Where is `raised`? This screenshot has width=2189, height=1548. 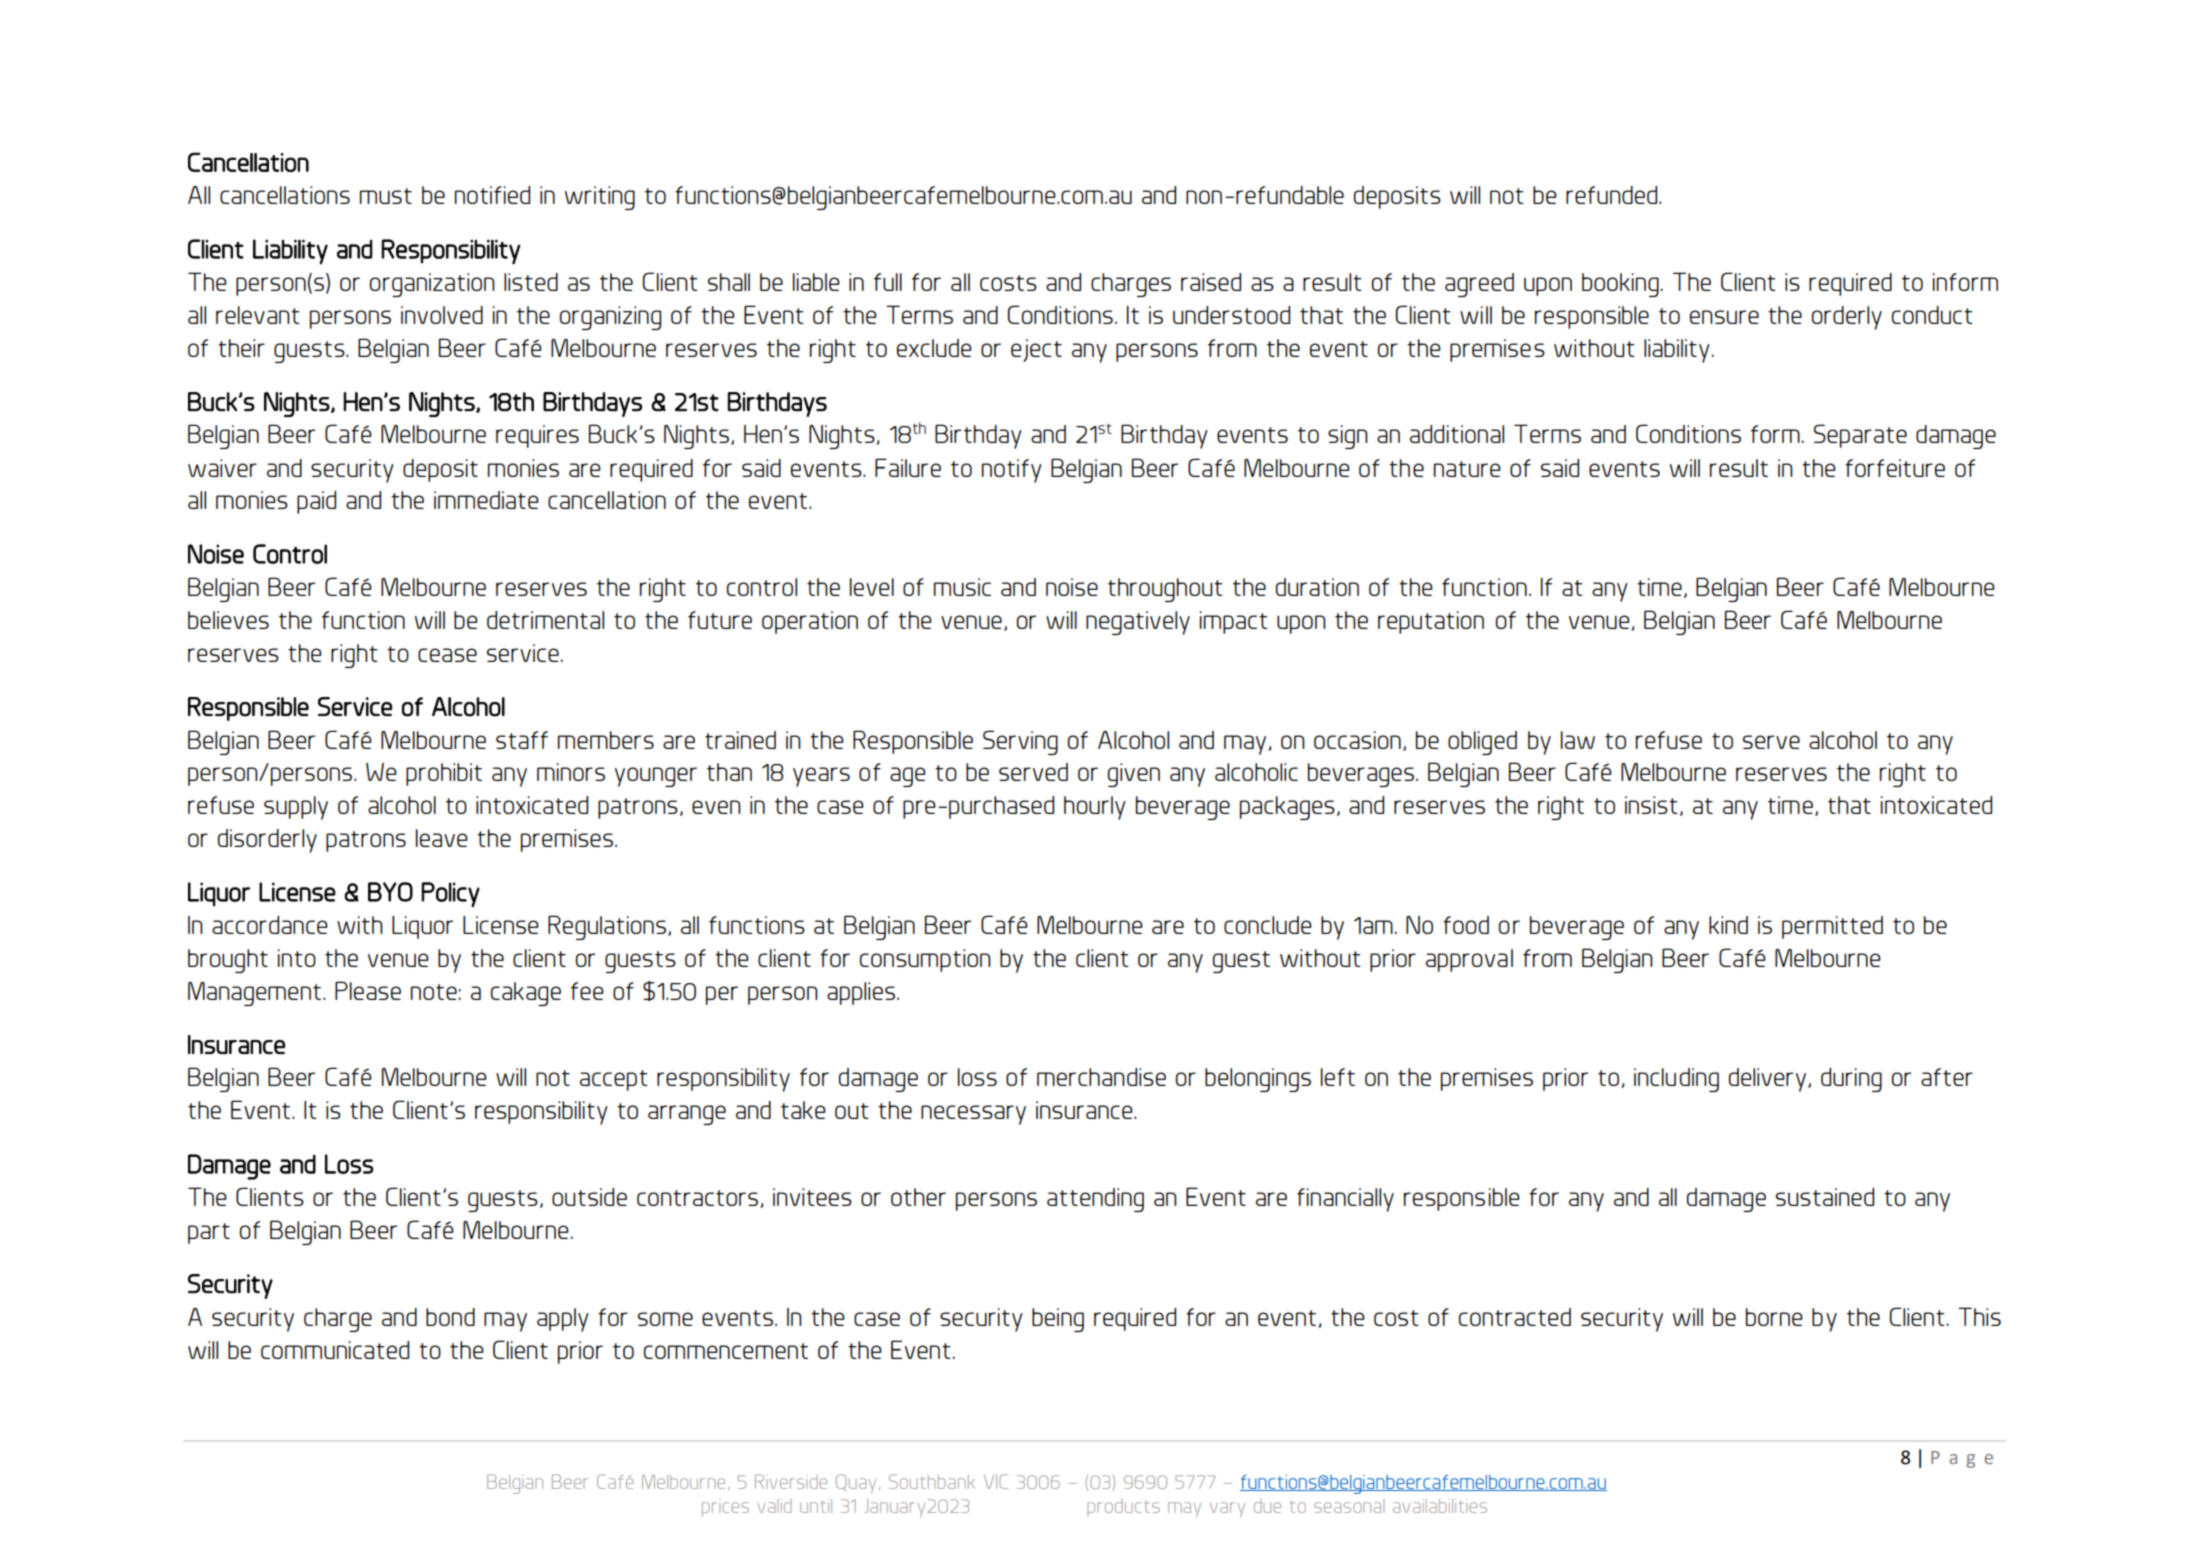
raised is located at coordinates (1211, 282).
